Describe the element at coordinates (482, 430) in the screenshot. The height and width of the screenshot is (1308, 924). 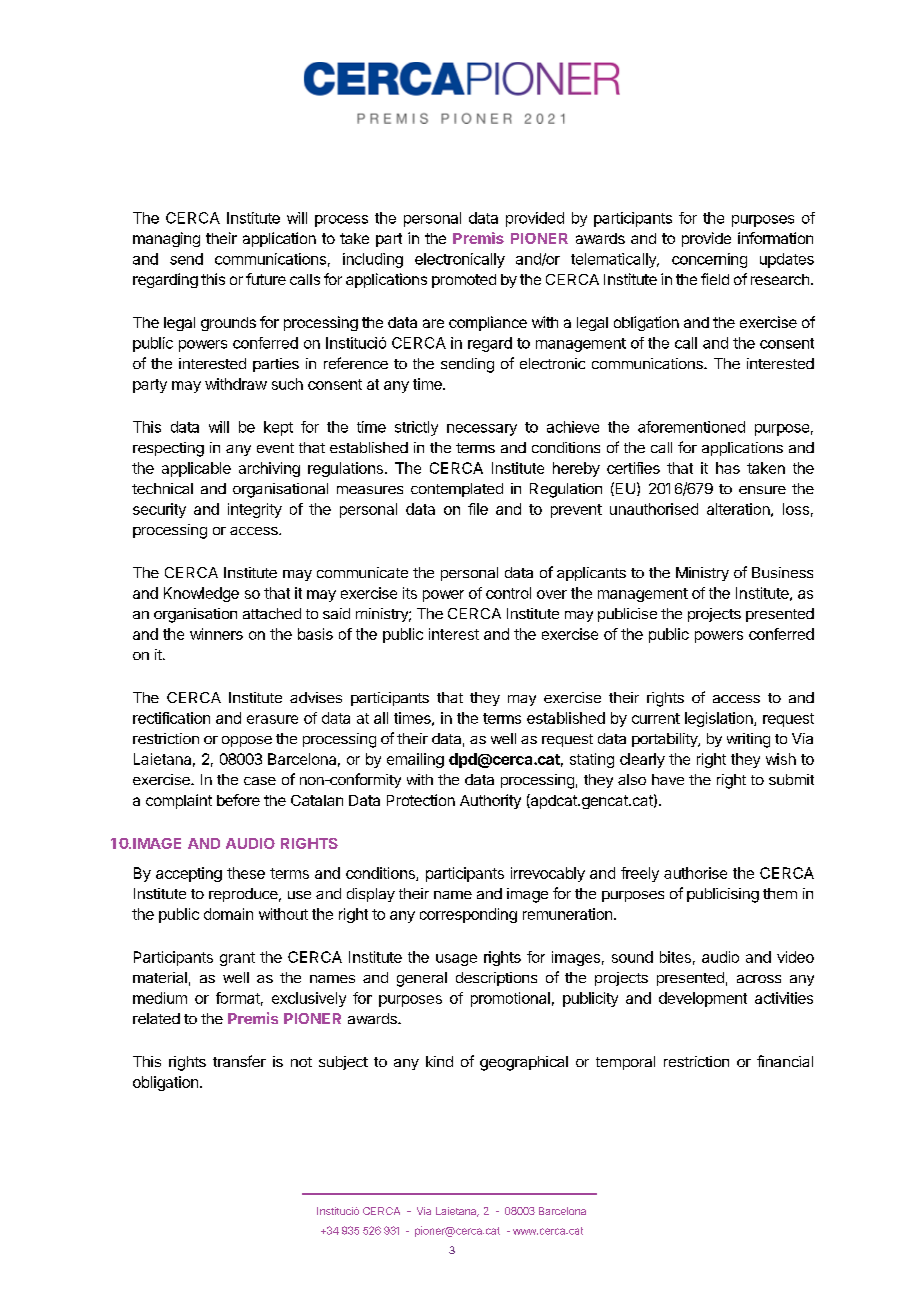
I see `necessary` at that location.
